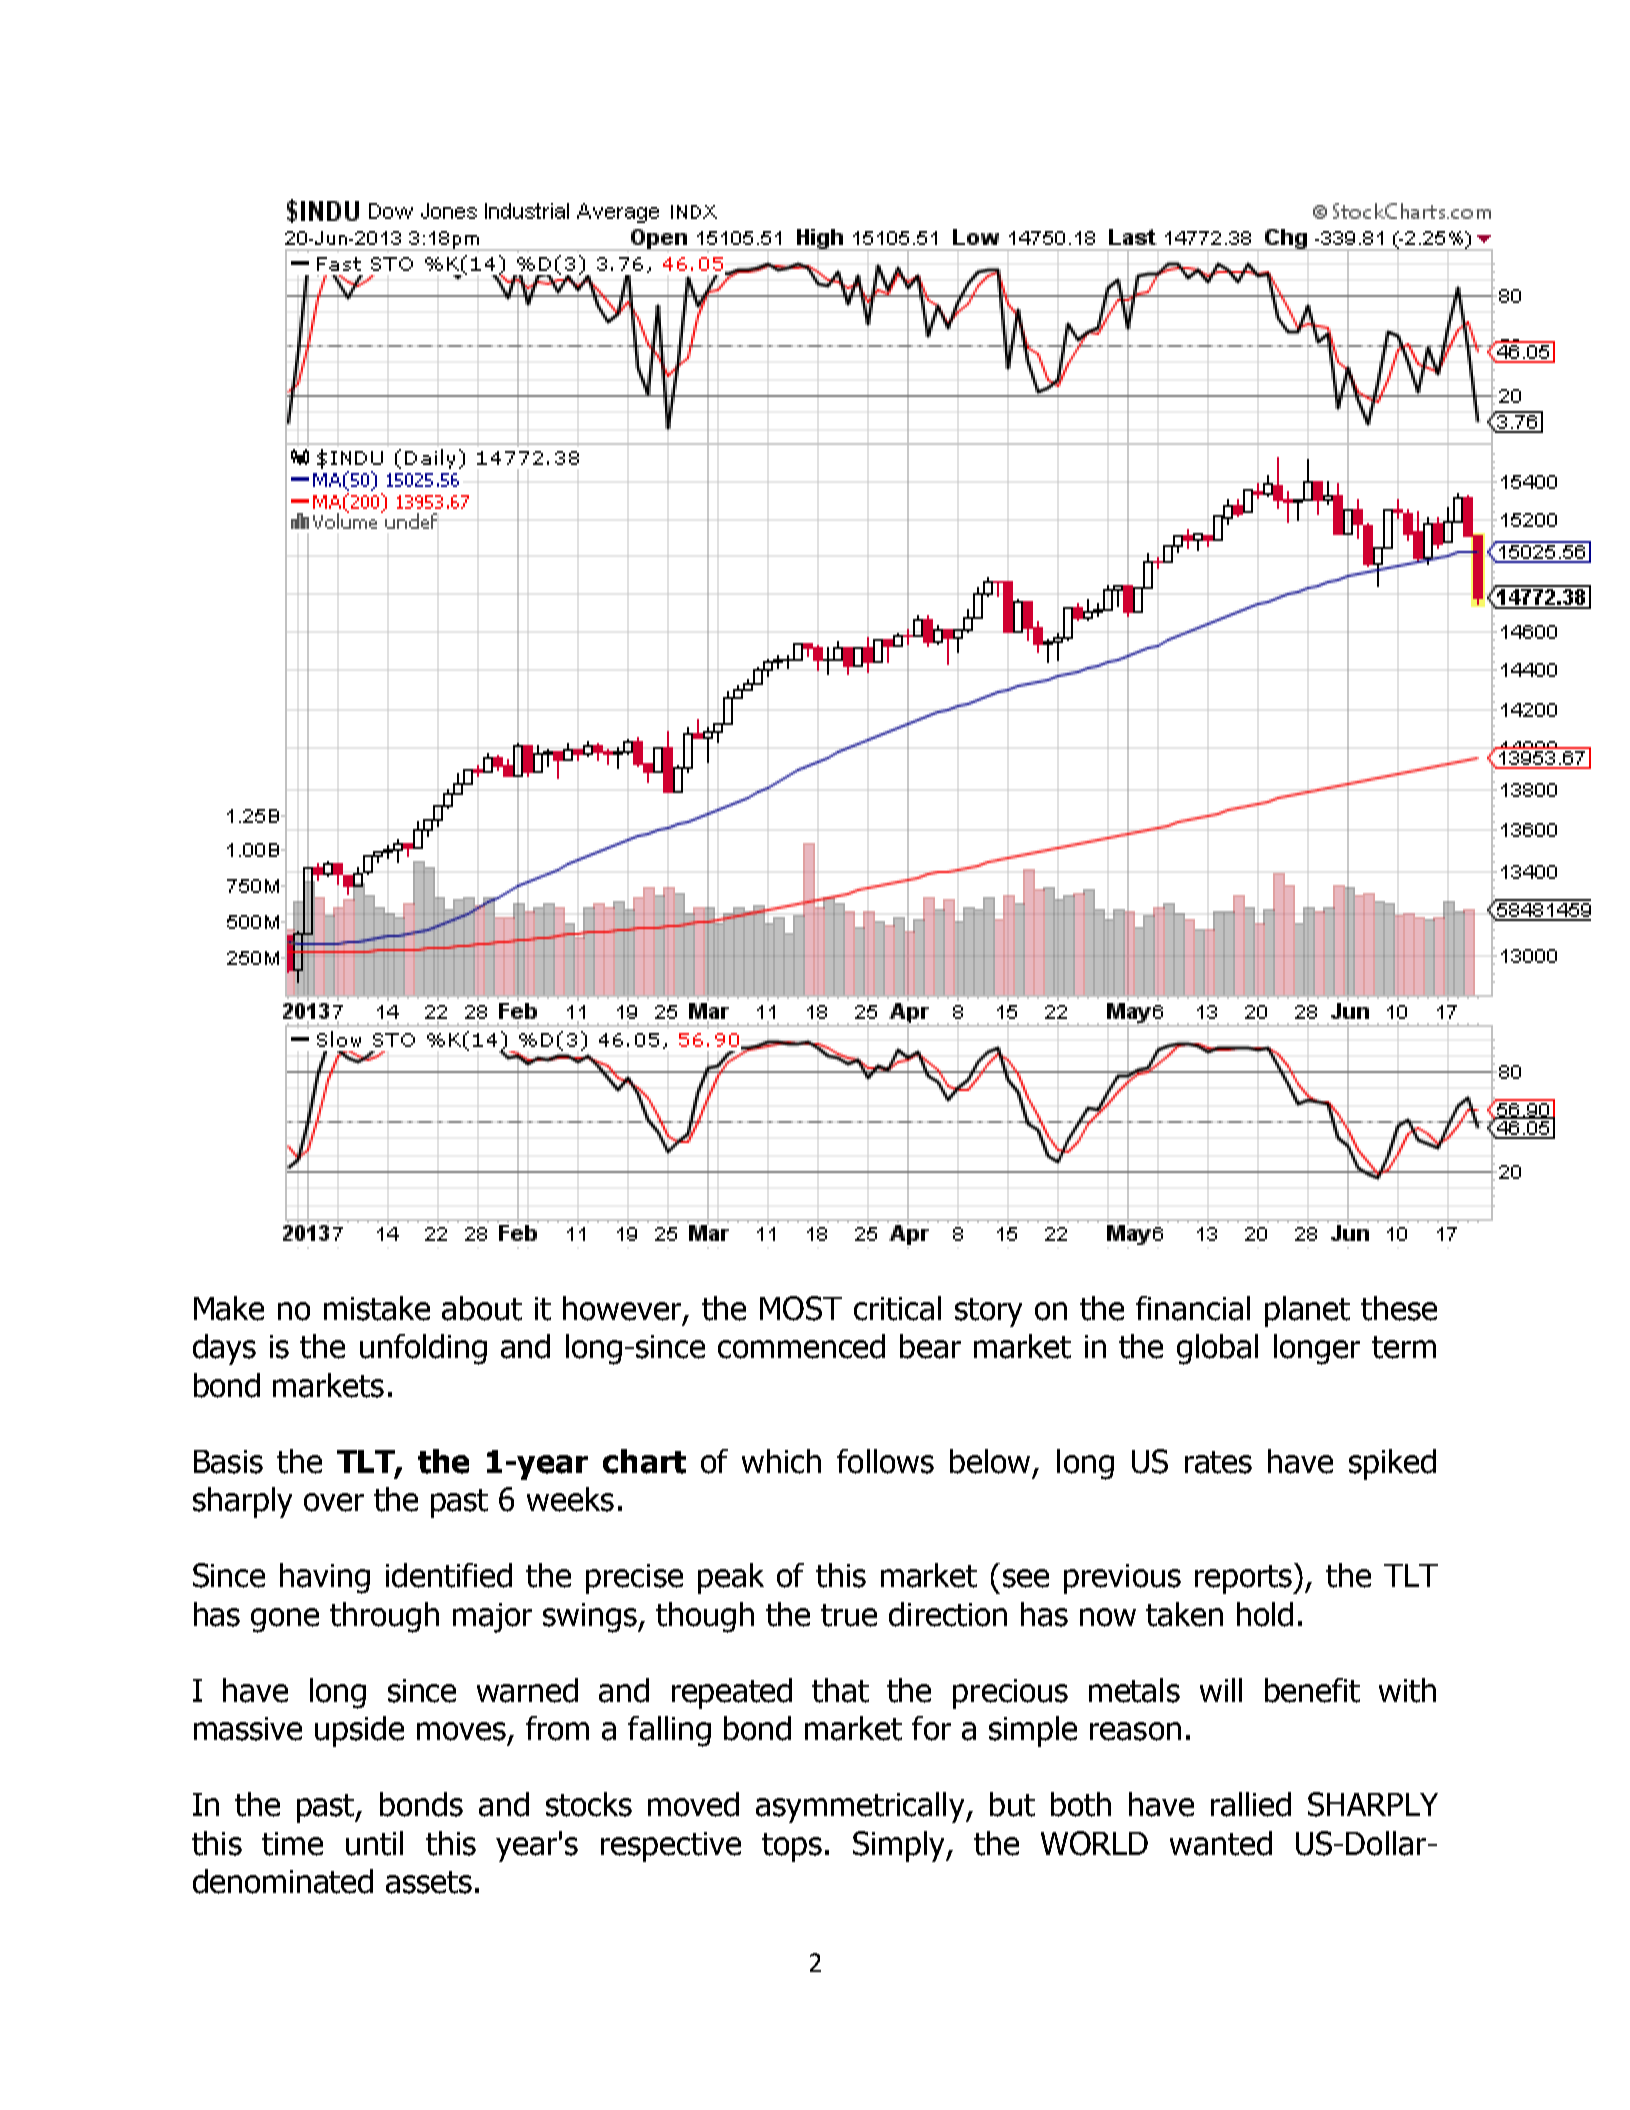 The height and width of the screenshot is (2110, 1630). Describe the element at coordinates (1245, 1578) in the screenshot. I see `reports` at that location.
